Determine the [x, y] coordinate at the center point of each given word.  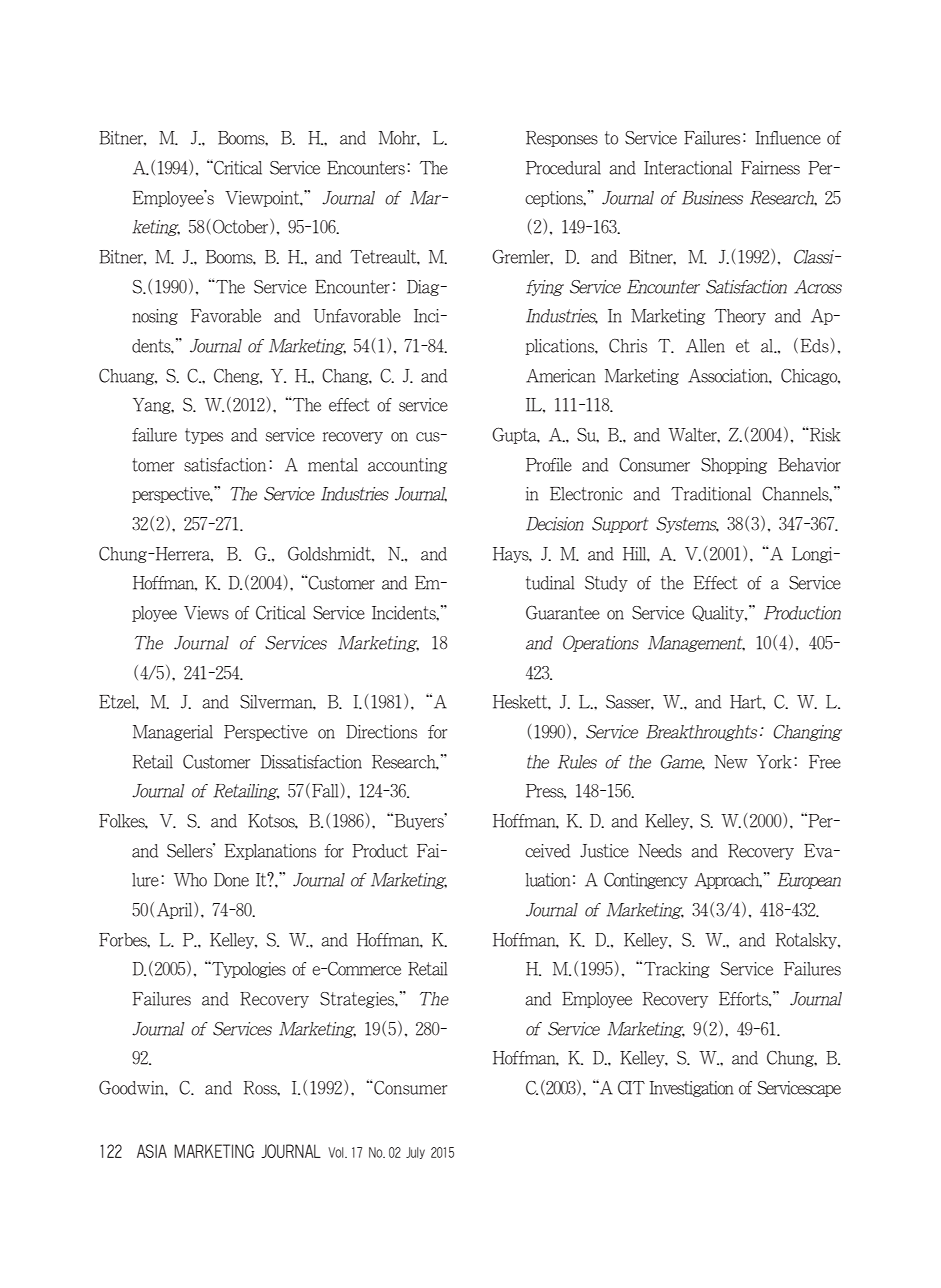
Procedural [563, 168]
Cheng [238, 377]
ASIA [152, 1151]
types [204, 436]
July [415, 1153]
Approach [728, 881]
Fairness [770, 168]
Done [231, 880]
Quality [719, 613]
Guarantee [563, 612]
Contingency [646, 881]
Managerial [173, 733]
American [561, 376]
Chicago [810, 377]
